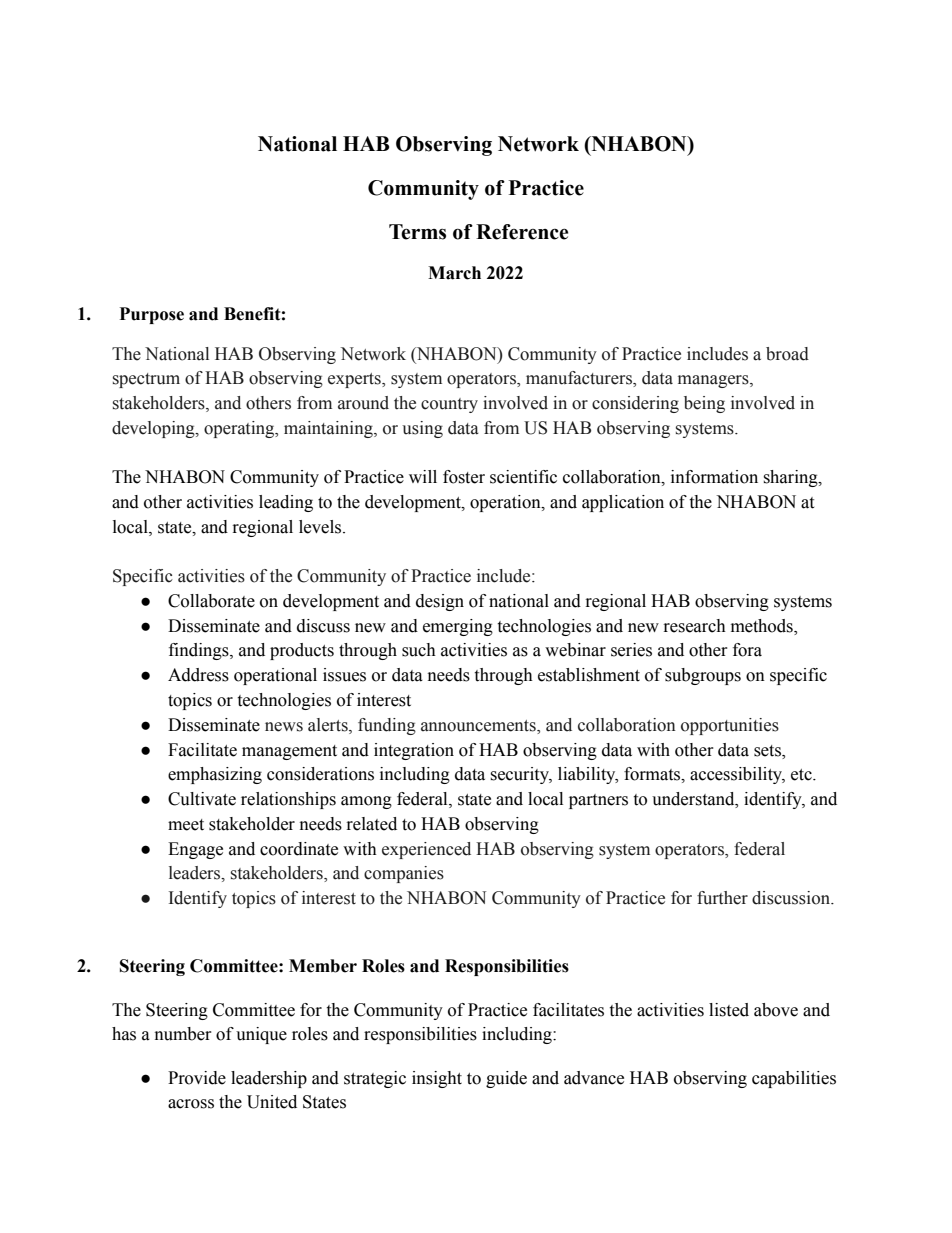 This document has height=1233, width=952. What do you see at coordinates (152, 315) in the document?
I see `Purpose` at bounding box center [152, 315].
